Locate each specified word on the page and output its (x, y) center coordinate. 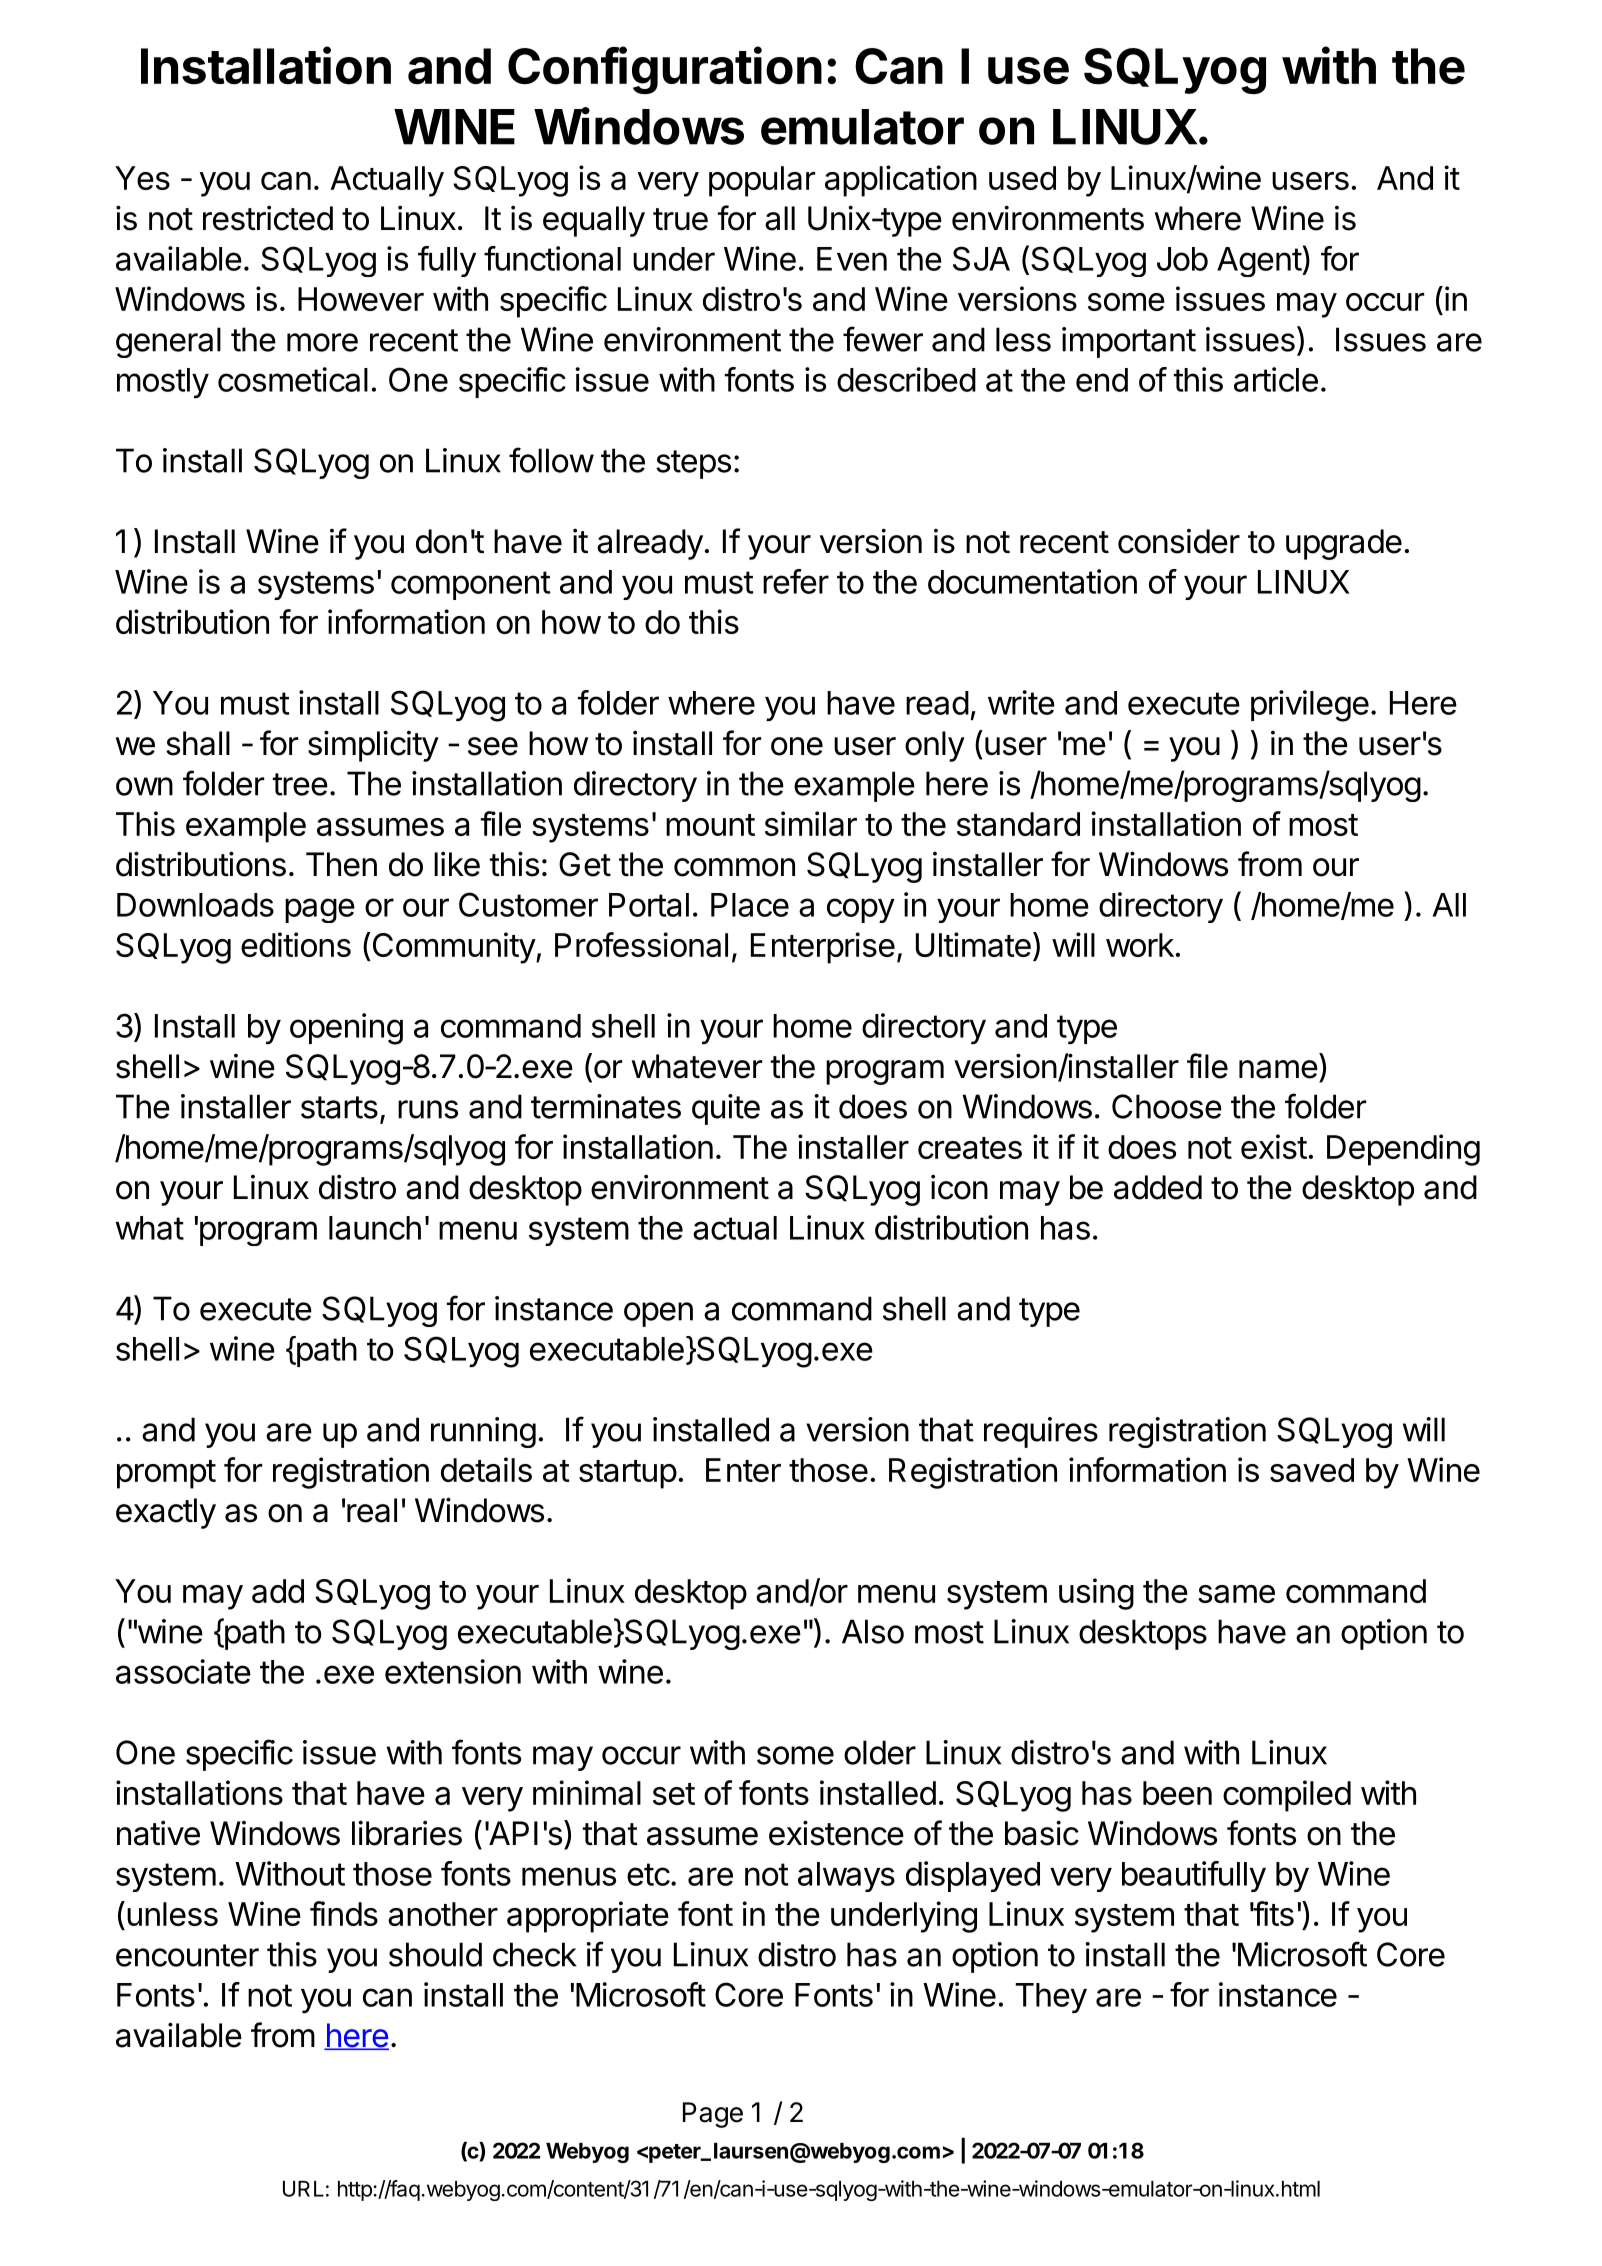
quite (726, 1109)
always (846, 1877)
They (1051, 1998)
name (1278, 1069)
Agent (1260, 262)
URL (303, 2189)
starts (339, 1107)
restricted (268, 218)
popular (762, 181)
